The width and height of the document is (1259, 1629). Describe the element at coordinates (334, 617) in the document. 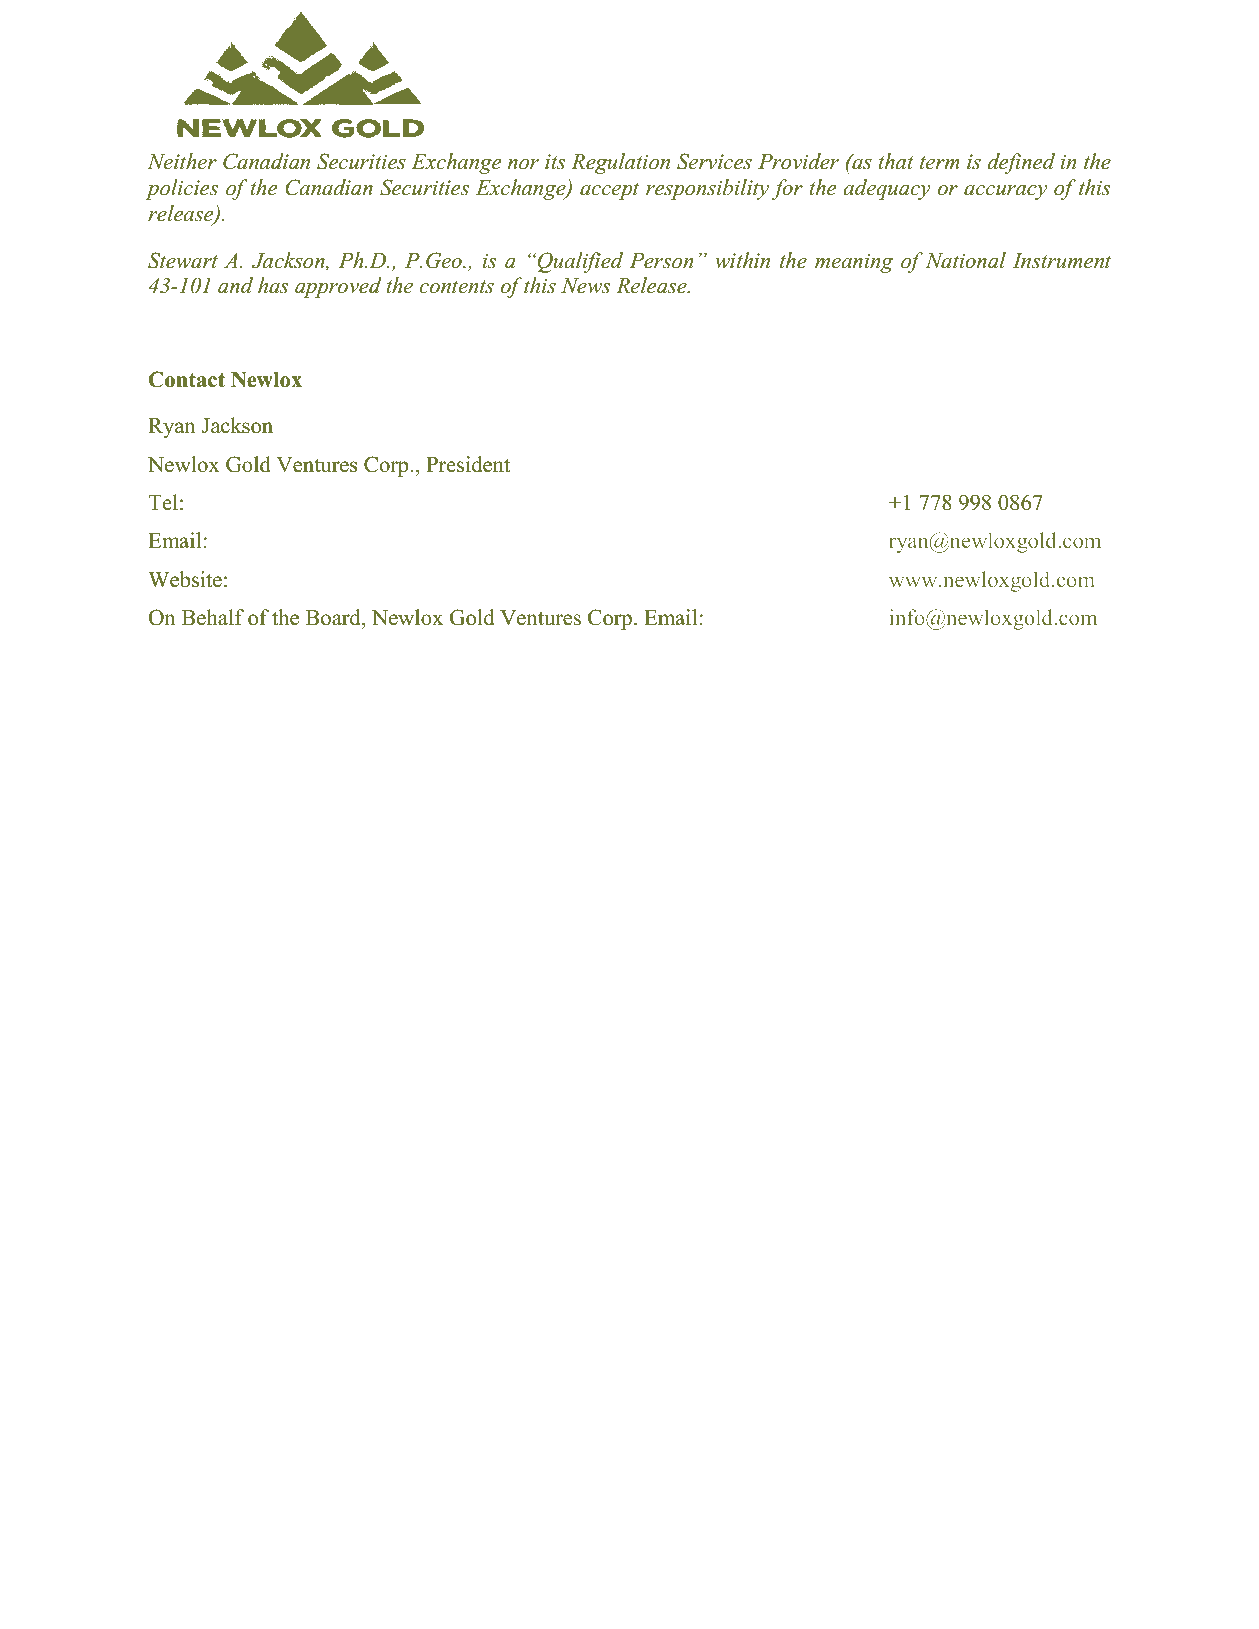

I see `Board` at that location.
